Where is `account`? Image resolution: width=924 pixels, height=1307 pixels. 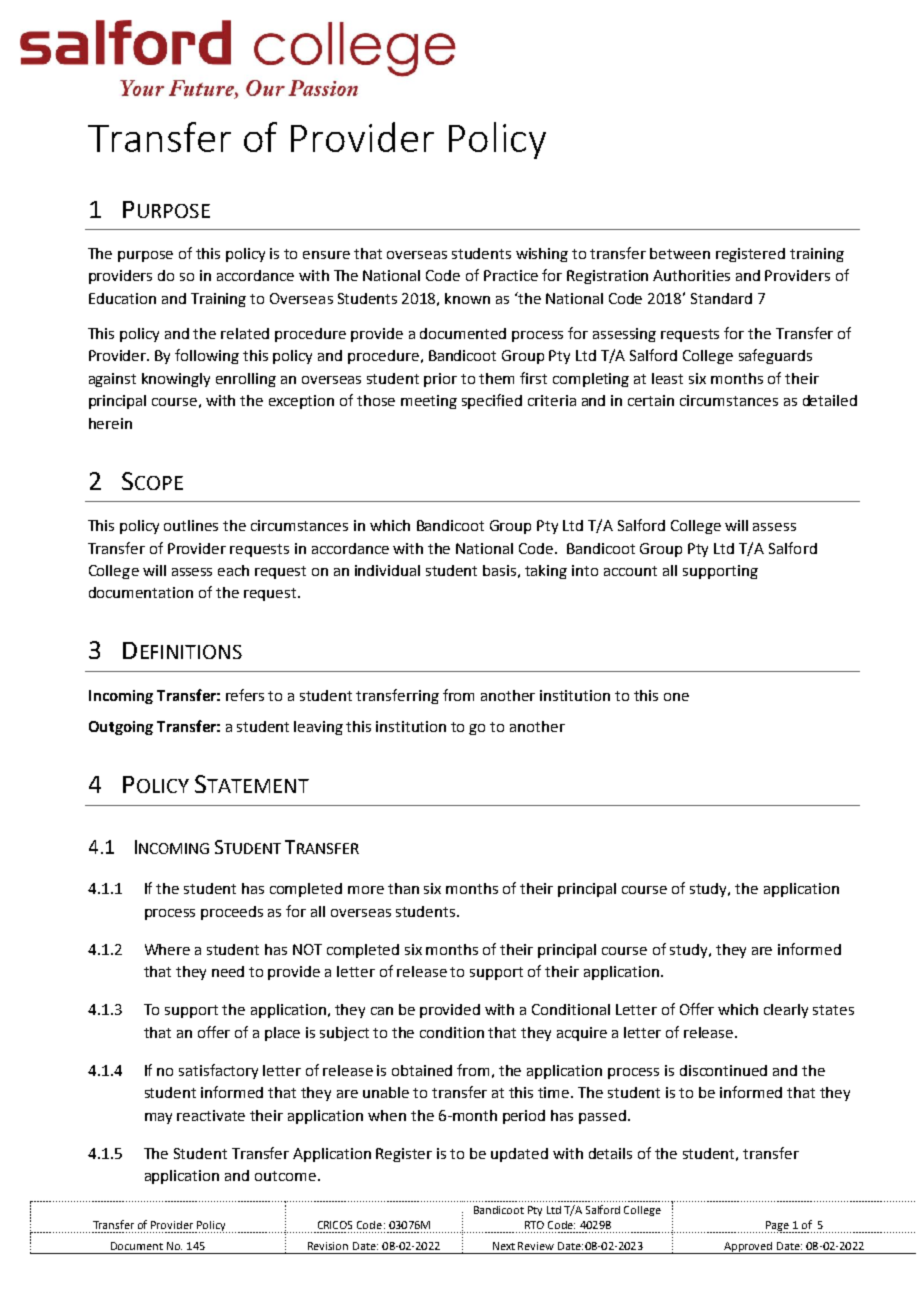
account is located at coordinates (630, 571).
